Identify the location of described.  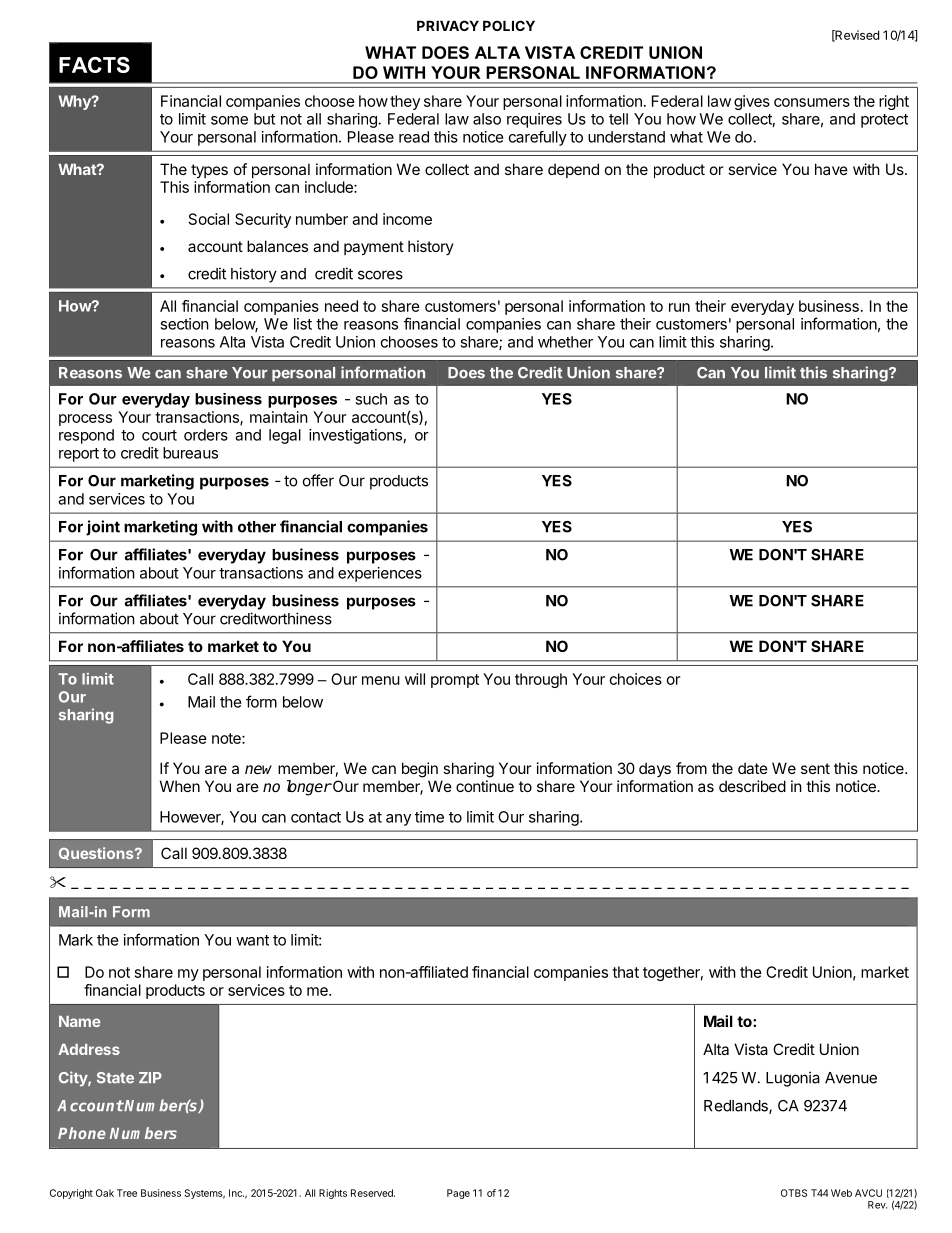
(752, 786).
